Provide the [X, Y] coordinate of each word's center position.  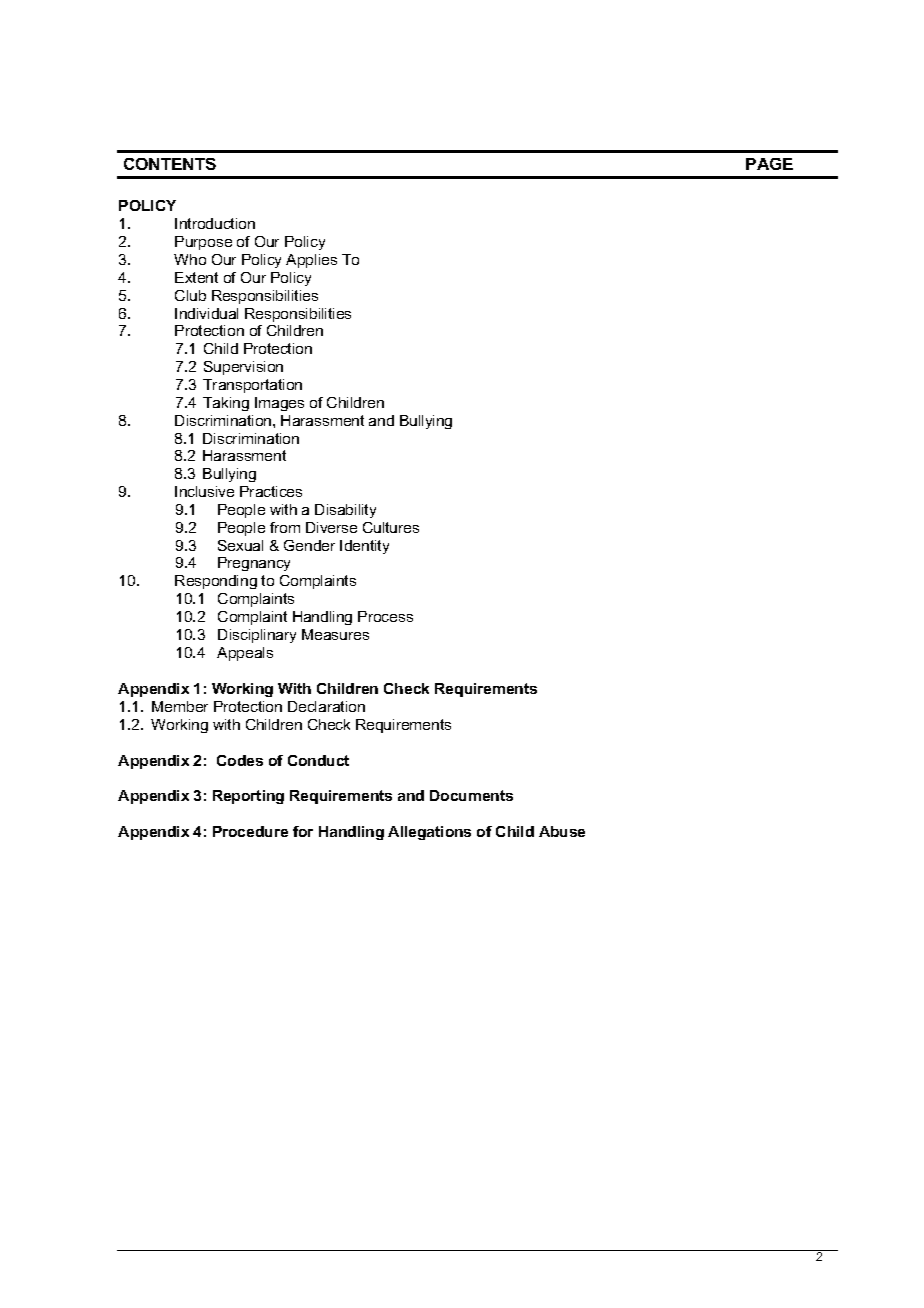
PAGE [769, 164]
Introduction [215, 223]
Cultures [391, 527]
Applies [311, 261]
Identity [364, 547]
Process [385, 616]
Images [279, 404]
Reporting [248, 797]
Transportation [252, 386]
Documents [471, 795]
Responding [216, 582]
